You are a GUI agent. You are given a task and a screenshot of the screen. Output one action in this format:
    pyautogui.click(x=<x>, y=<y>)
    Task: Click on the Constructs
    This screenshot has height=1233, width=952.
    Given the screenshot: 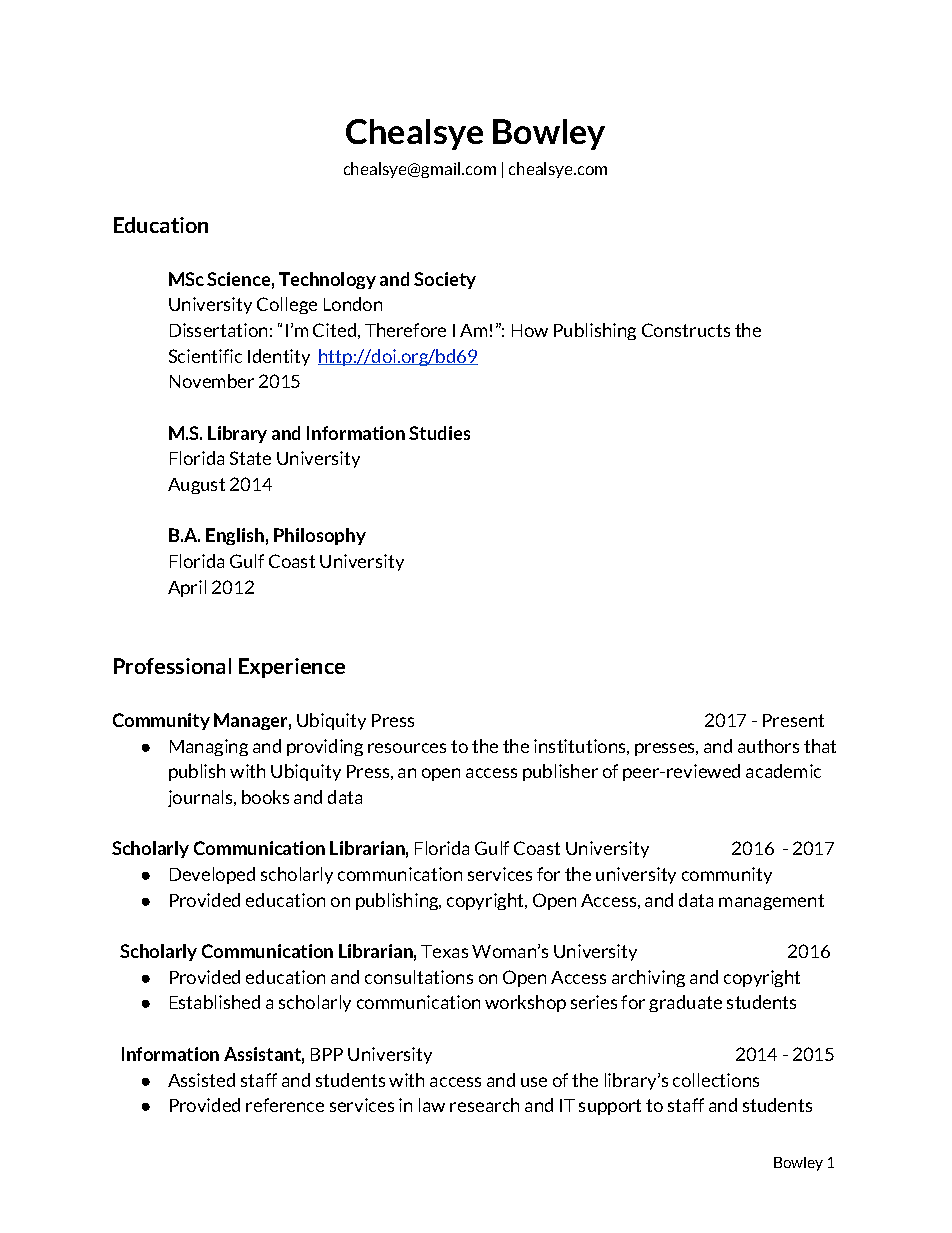 What is the action you would take?
    pyautogui.click(x=686, y=330)
